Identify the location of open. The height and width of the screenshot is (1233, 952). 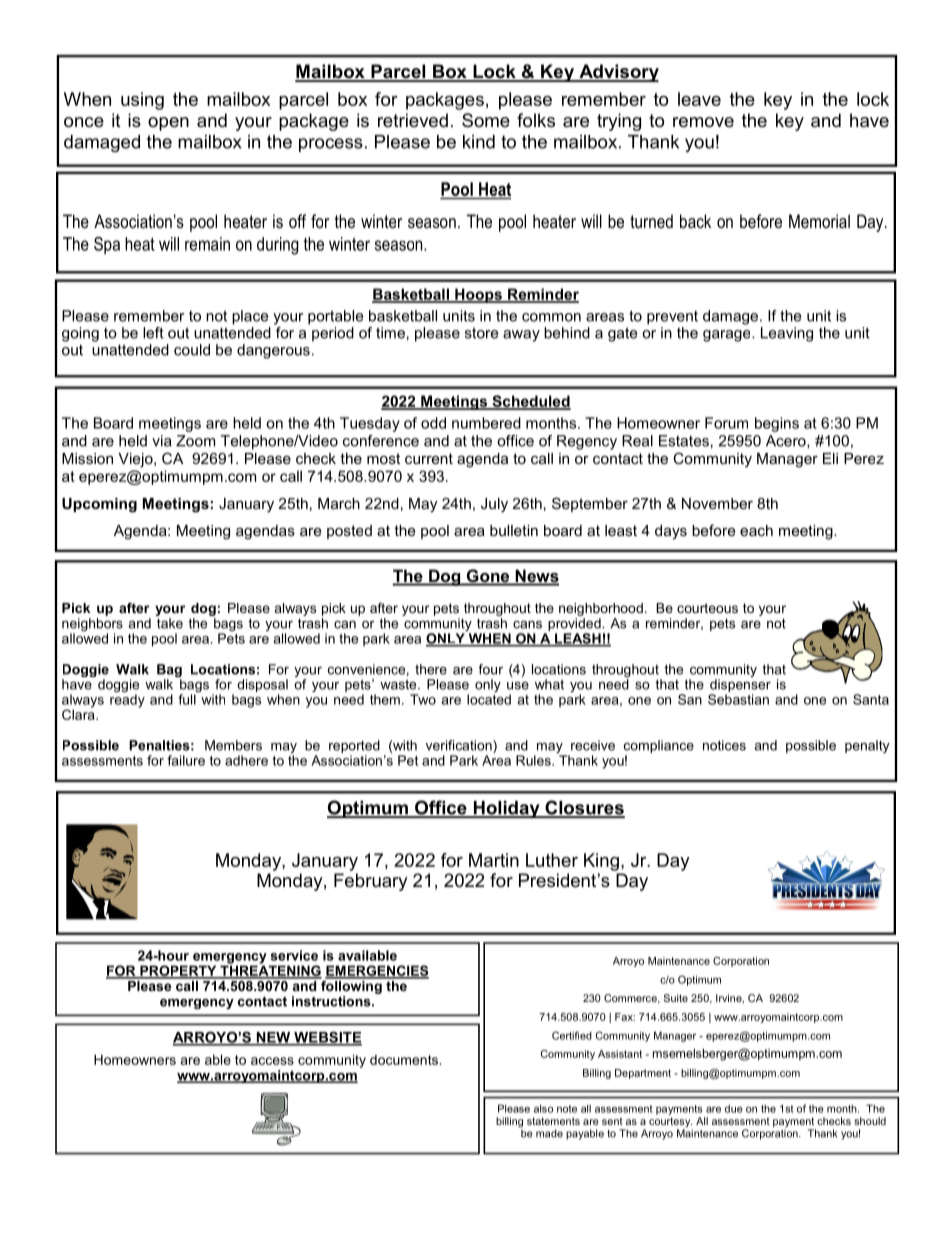
(168, 124).
